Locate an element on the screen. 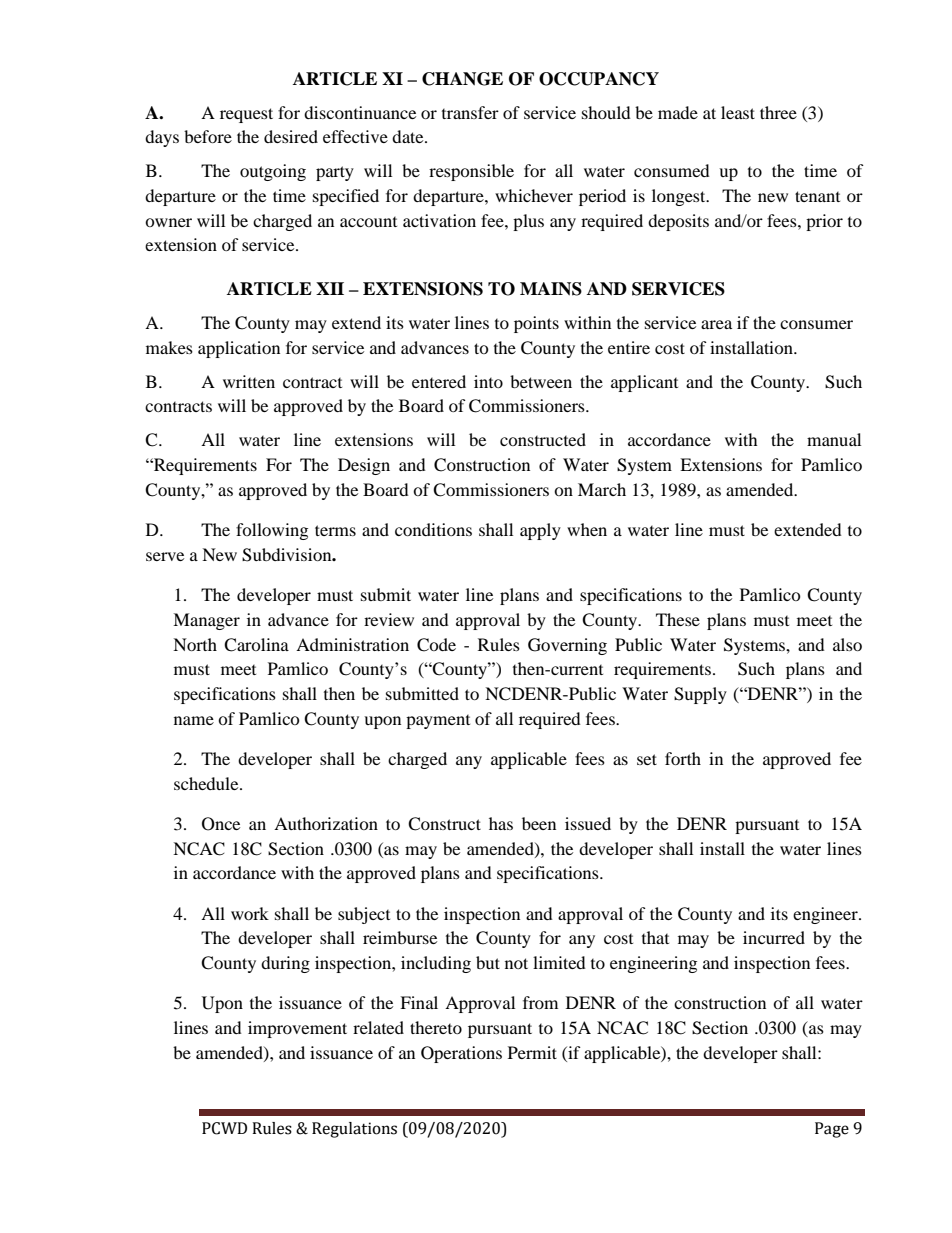 This screenshot has height=1233, width=952. payment is located at coordinates (438, 722).
